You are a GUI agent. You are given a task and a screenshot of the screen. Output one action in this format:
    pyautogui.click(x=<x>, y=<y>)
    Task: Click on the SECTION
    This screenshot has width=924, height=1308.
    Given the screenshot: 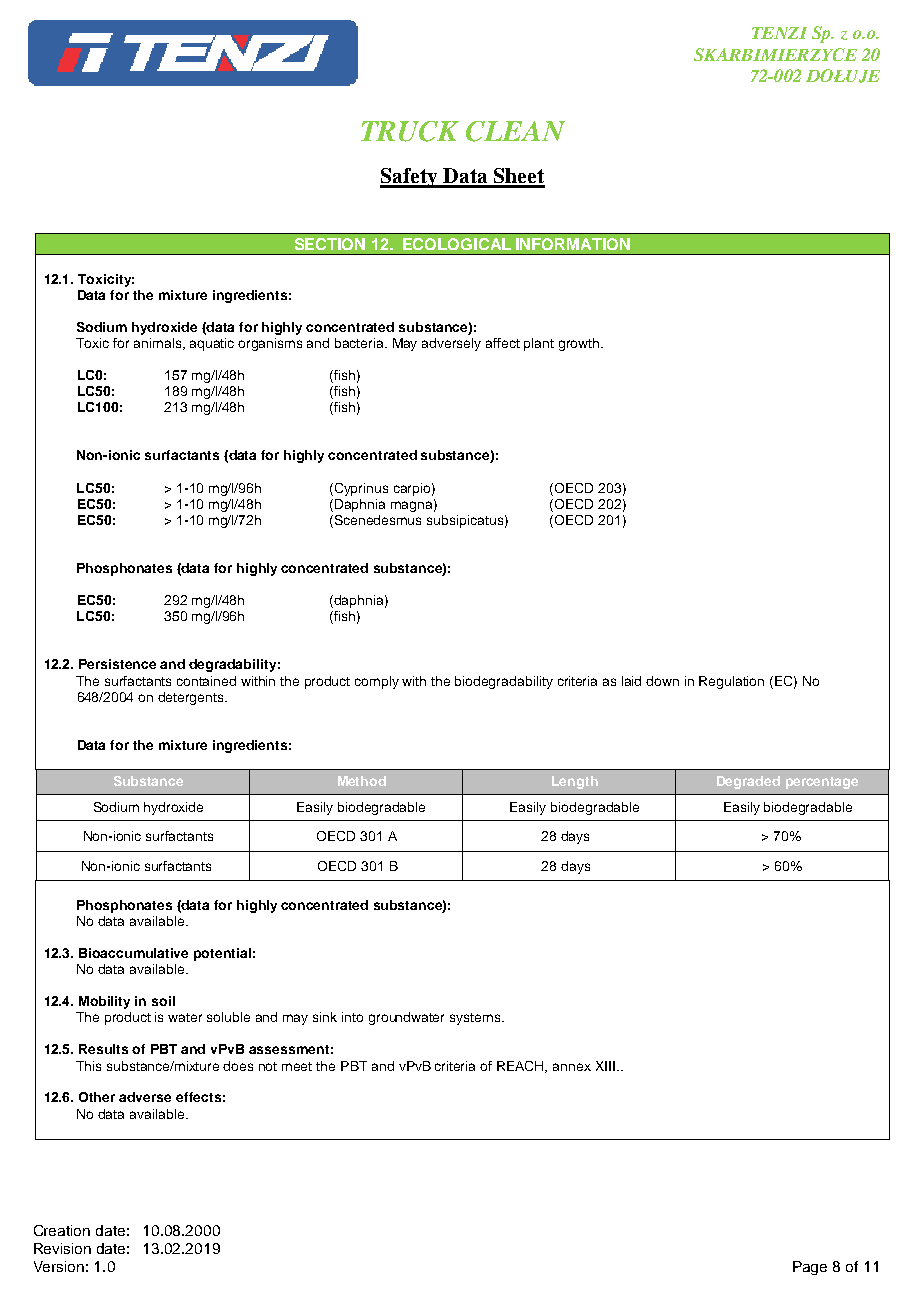 What is the action you would take?
    pyautogui.click(x=330, y=244)
